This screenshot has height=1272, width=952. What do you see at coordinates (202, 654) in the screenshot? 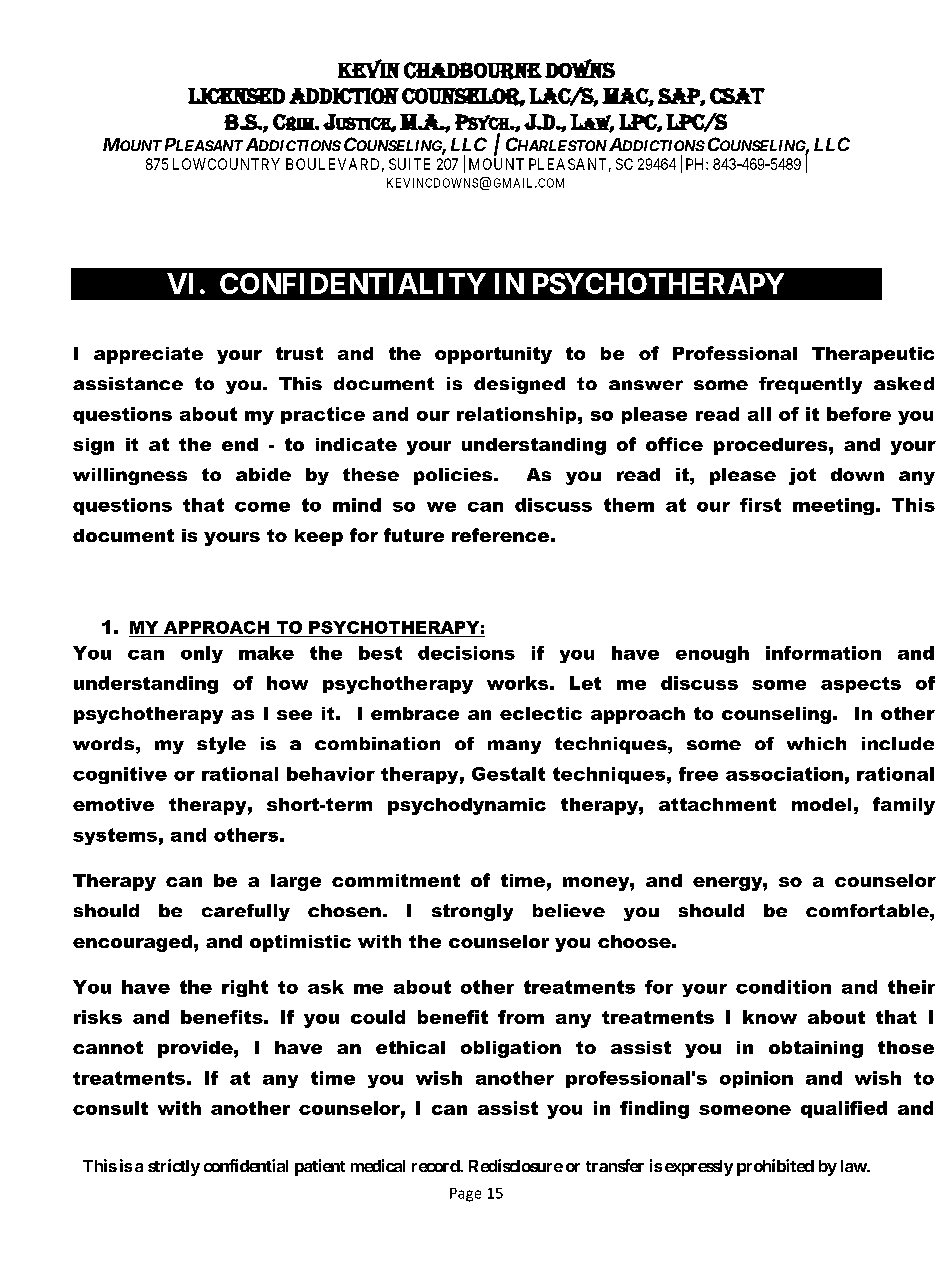
I see `only` at bounding box center [202, 654].
